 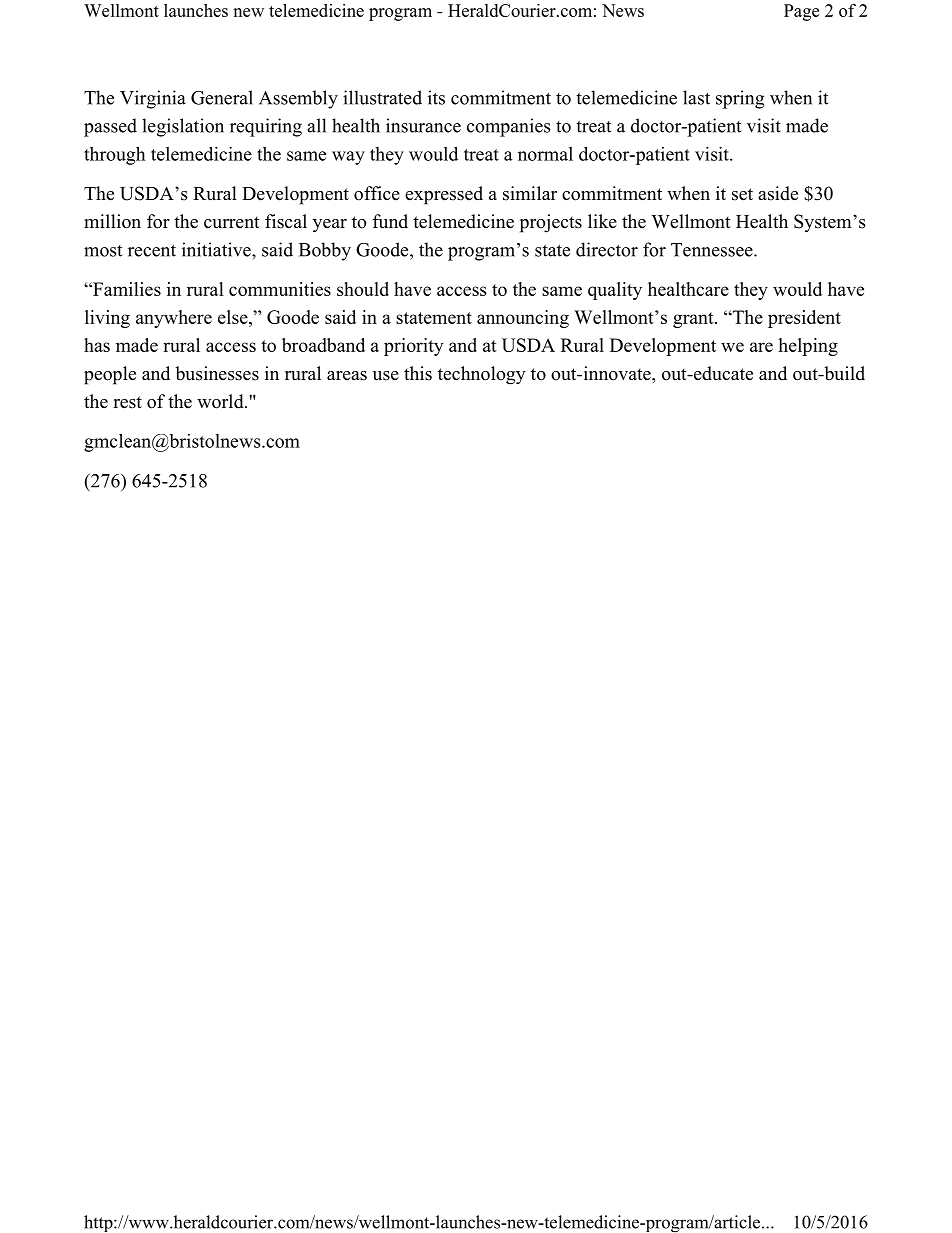 What do you see at coordinates (444, 195) in the screenshot?
I see `expressed` at bounding box center [444, 195].
